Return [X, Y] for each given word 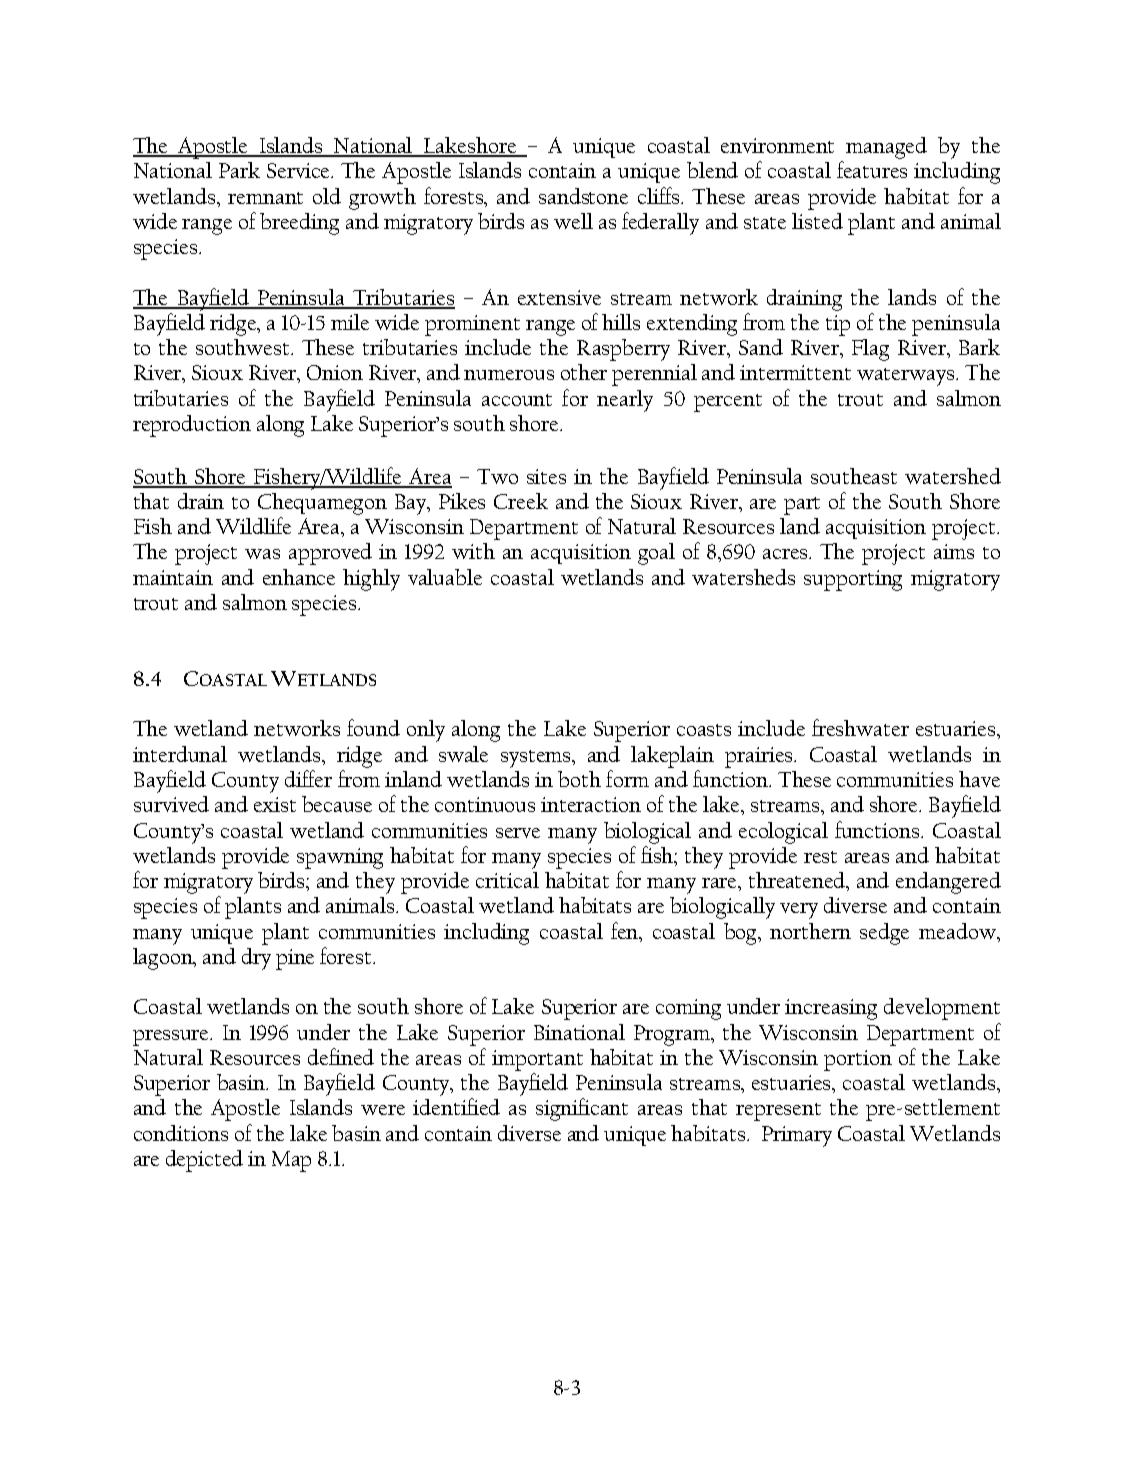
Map [291, 1161]
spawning [340, 858]
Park [239, 170]
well [573, 221]
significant [582, 1109]
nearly [625, 401]
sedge [884, 934]
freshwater [860, 727]
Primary [797, 1136]
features [872, 169]
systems [537, 759]
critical [507, 880]
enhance [299, 577]
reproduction [192, 426]
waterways [907, 377]
